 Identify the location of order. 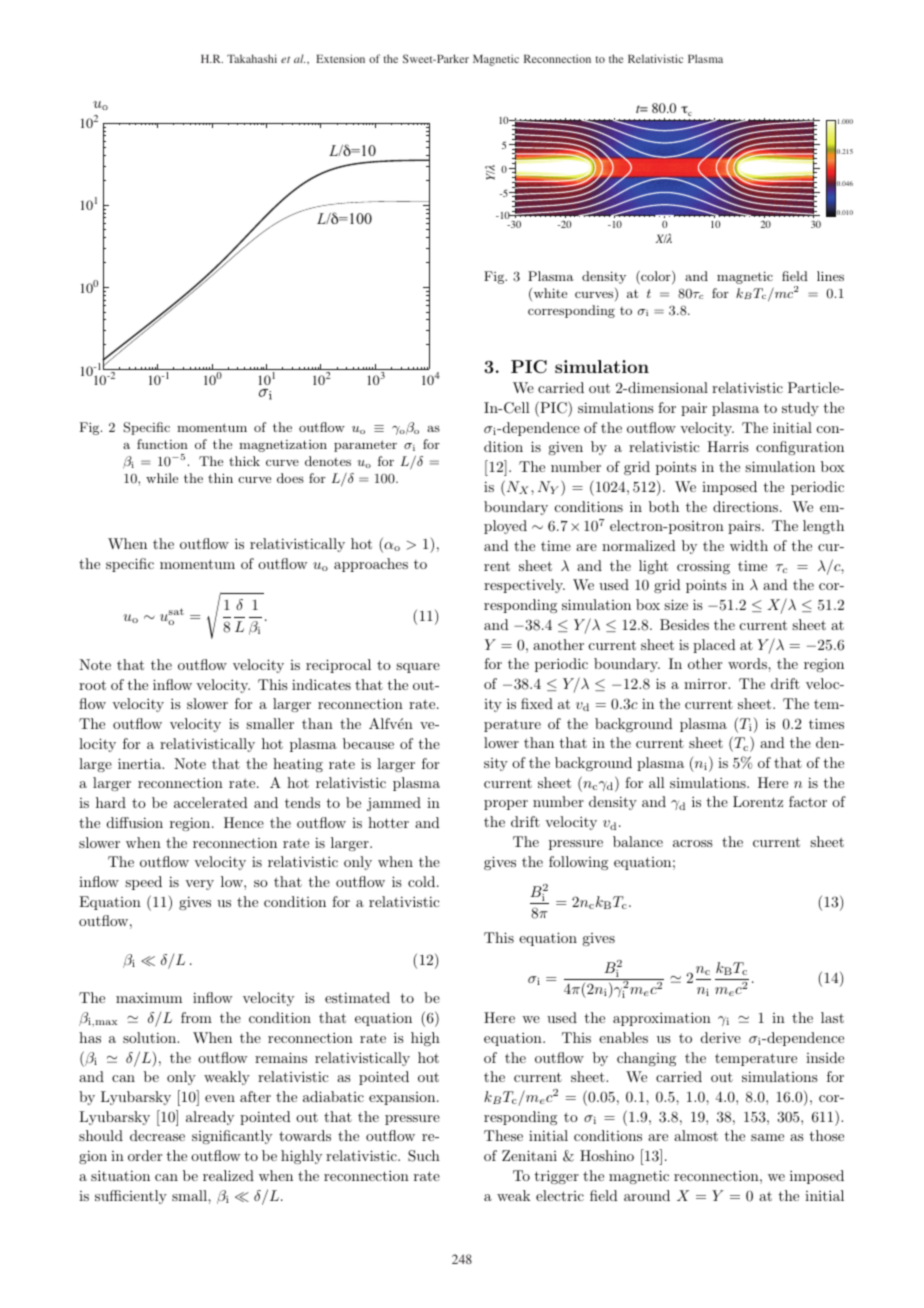
(145, 1155).
